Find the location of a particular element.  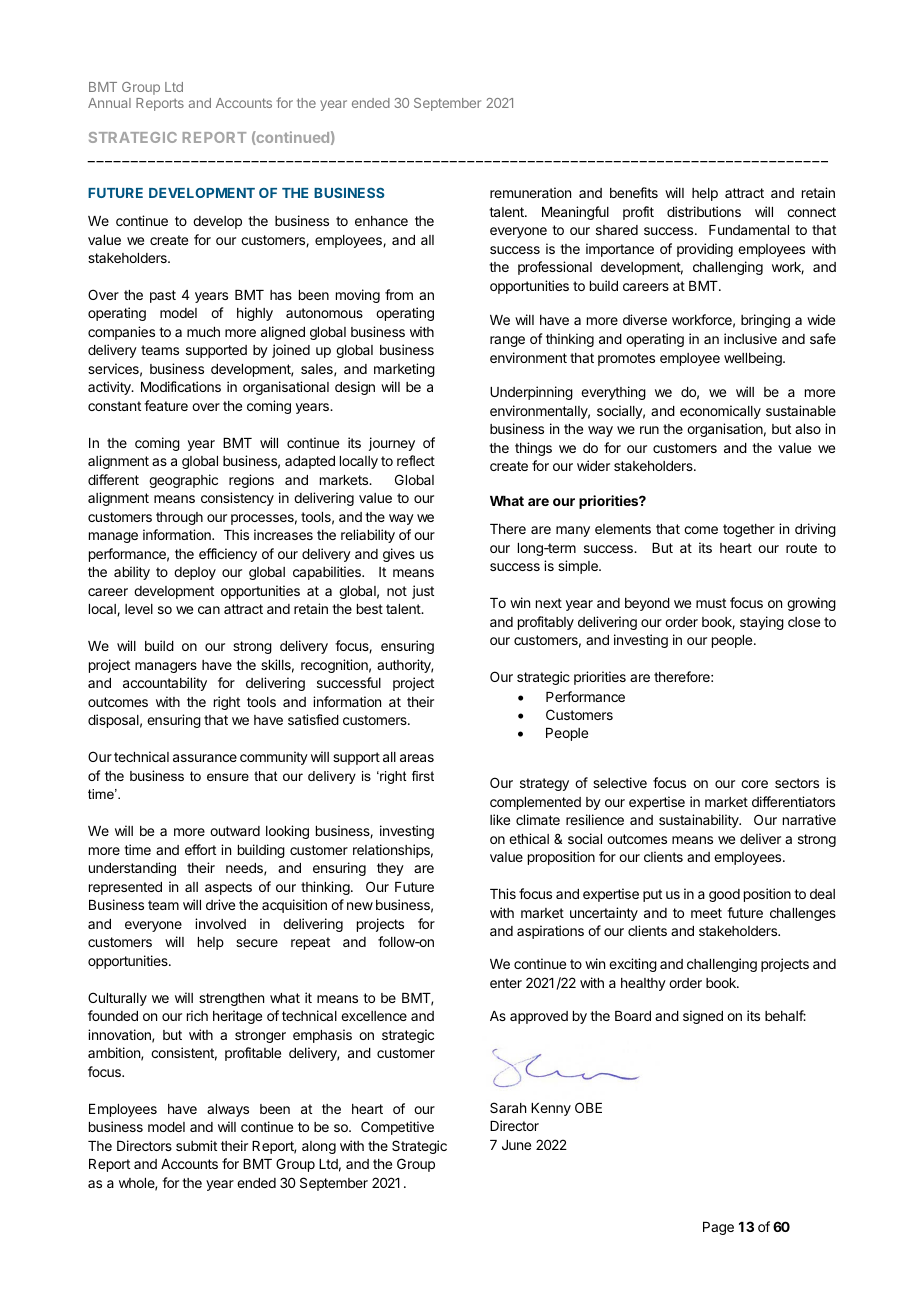

effort is located at coordinates (200, 849).
